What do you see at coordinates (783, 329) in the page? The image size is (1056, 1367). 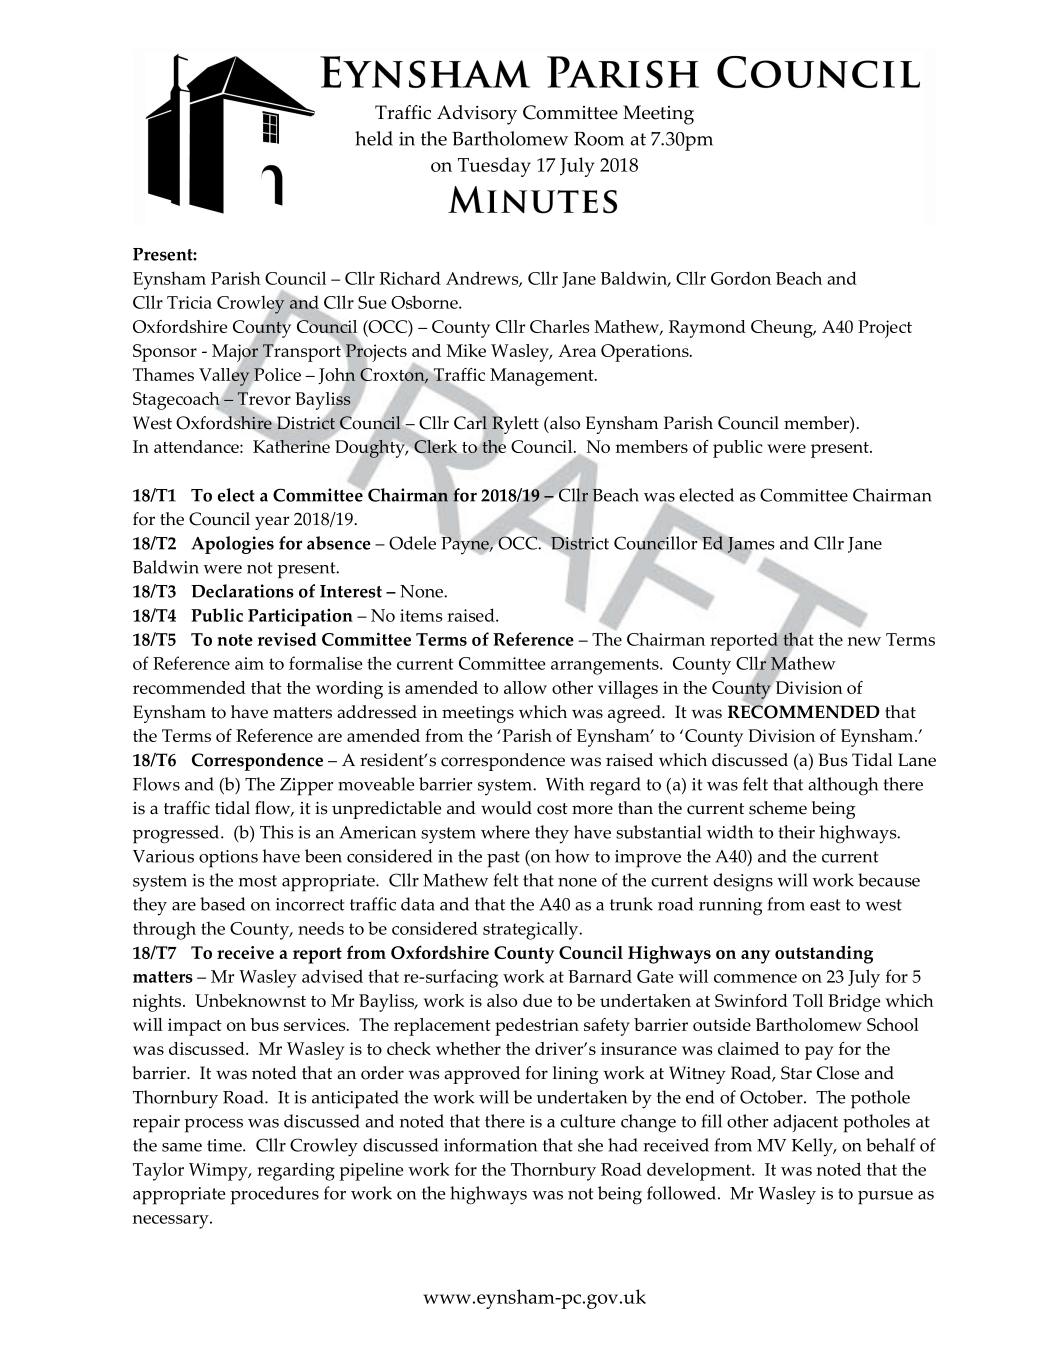 I see `Cheung` at bounding box center [783, 329].
